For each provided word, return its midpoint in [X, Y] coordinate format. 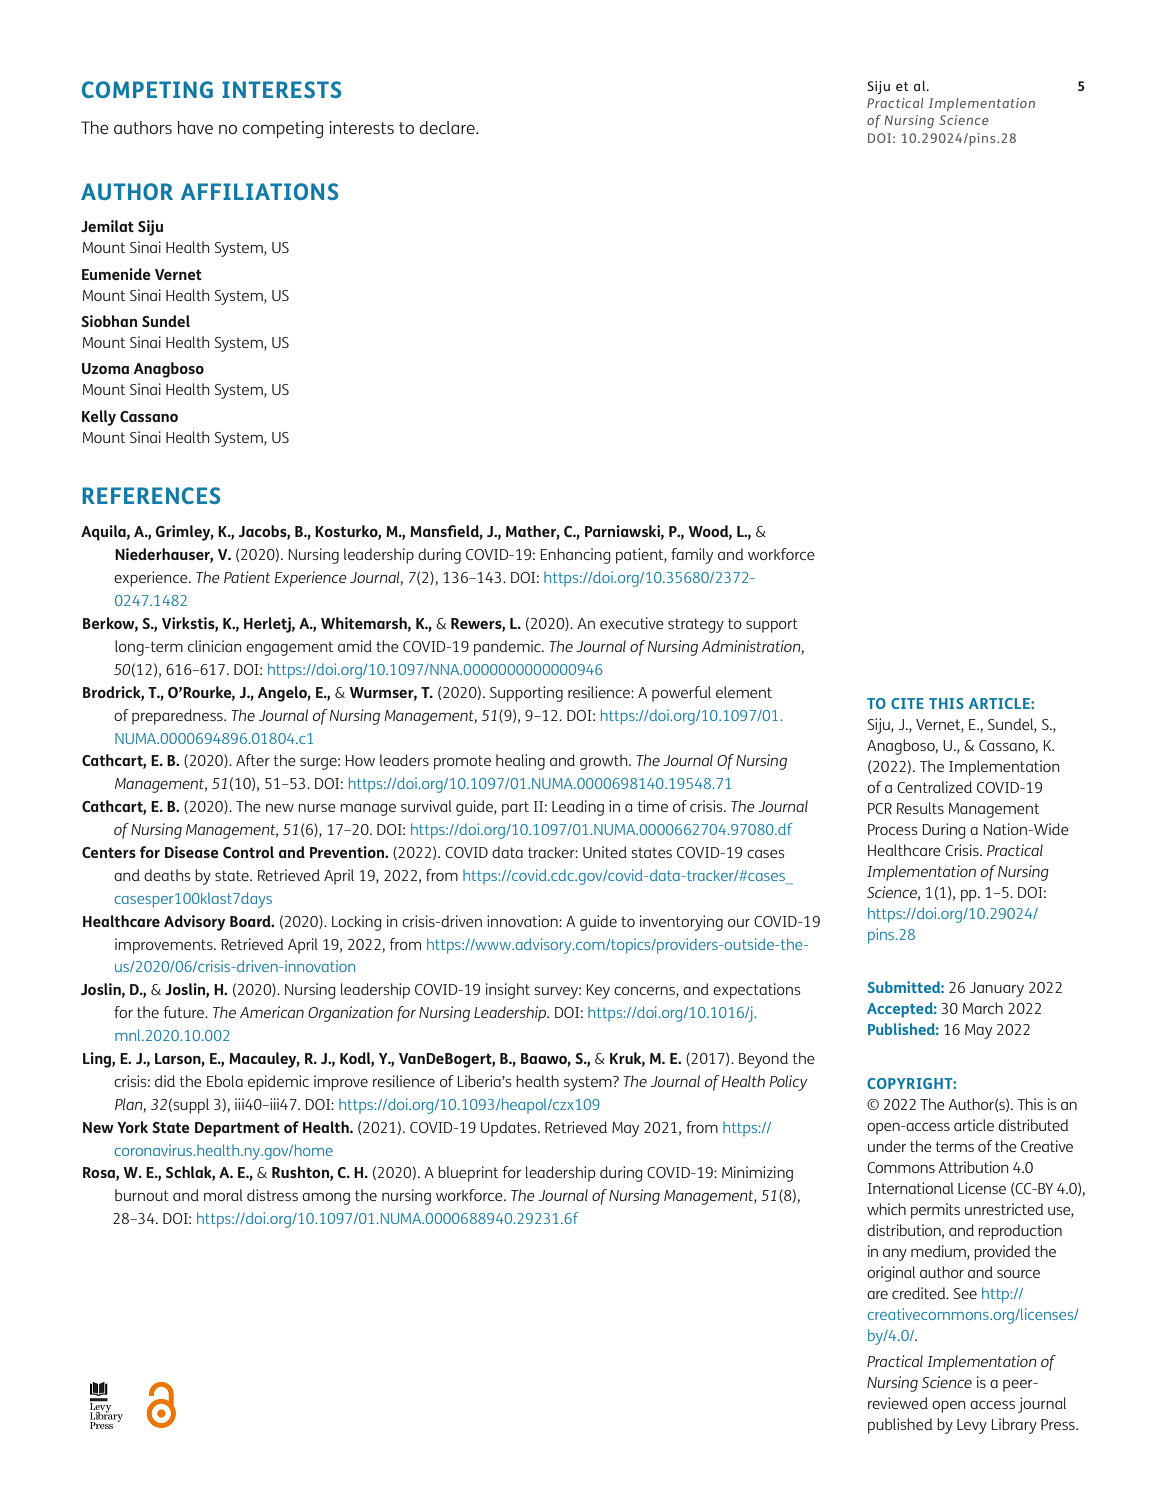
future [185, 1012]
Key [598, 991]
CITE [907, 703]
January [997, 989]
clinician [215, 646]
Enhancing [576, 556]
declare [448, 127]
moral [223, 1195]
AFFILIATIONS [259, 191]
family [692, 556]
